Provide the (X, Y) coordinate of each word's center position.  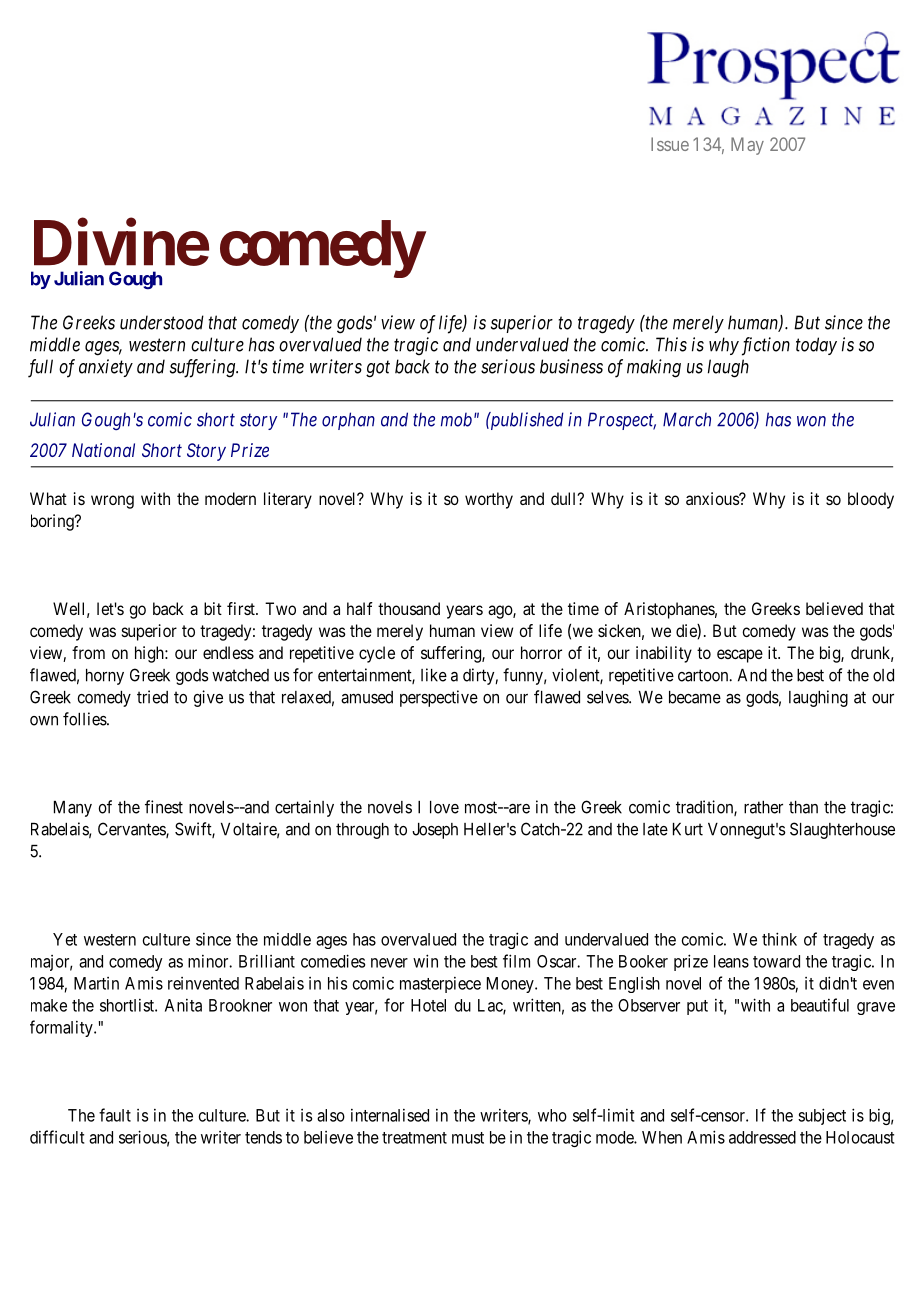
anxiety (106, 368)
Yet (65, 939)
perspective (439, 698)
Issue (670, 144)
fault (115, 1115)
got (378, 369)
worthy (489, 500)
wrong (112, 502)
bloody (871, 500)
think (779, 939)
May (747, 146)
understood (162, 322)
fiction (766, 346)
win (425, 961)
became (695, 697)
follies (85, 719)
